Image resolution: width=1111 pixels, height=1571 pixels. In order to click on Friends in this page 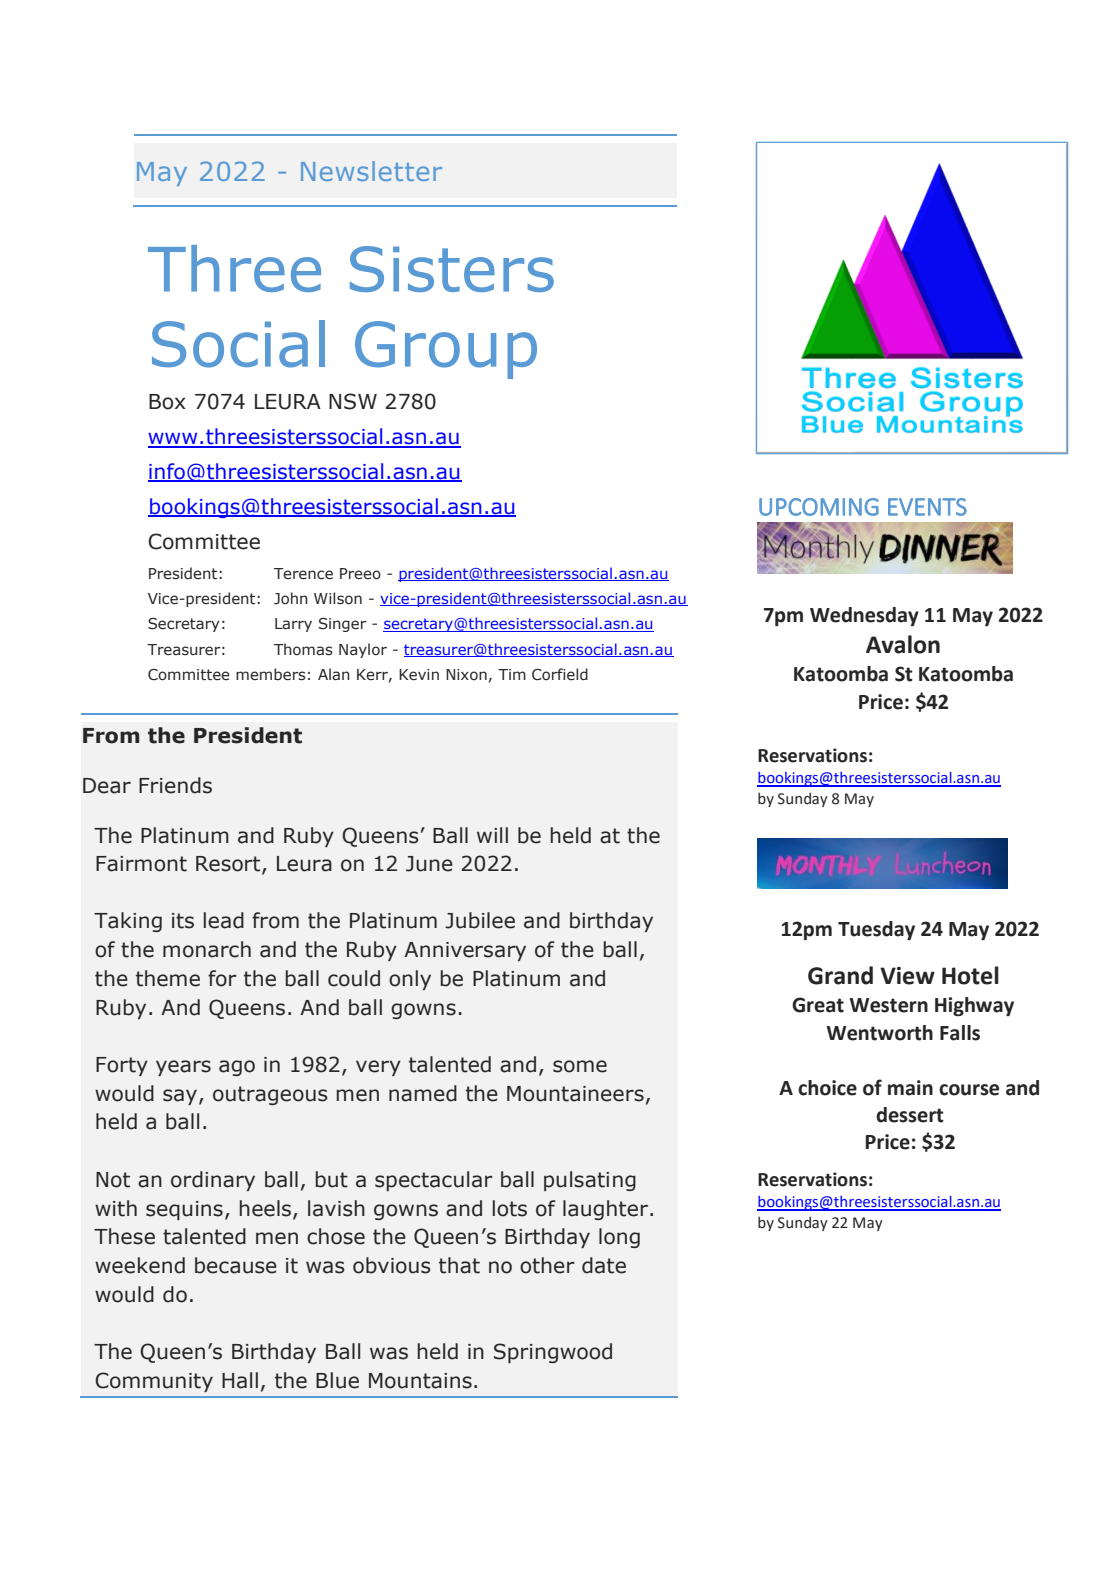, I will do `click(175, 785)`.
